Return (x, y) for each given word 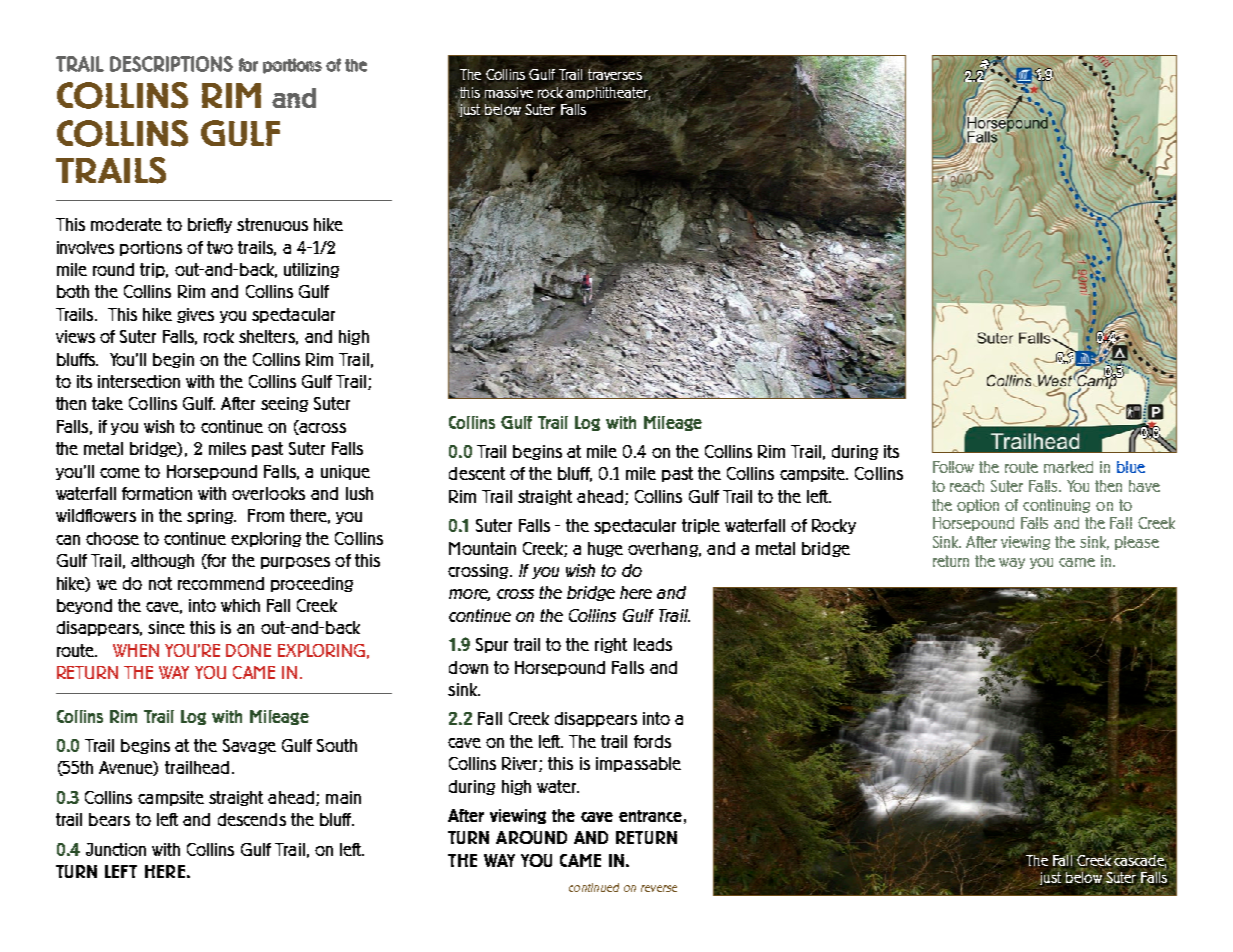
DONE (248, 650)
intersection (139, 381)
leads (653, 644)
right (611, 645)
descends (252, 819)
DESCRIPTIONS (171, 64)
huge (605, 549)
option (978, 506)
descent (477, 473)
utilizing (311, 270)
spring (211, 516)
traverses (615, 74)
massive (509, 92)
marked (1068, 467)
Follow (953, 467)
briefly (210, 225)
